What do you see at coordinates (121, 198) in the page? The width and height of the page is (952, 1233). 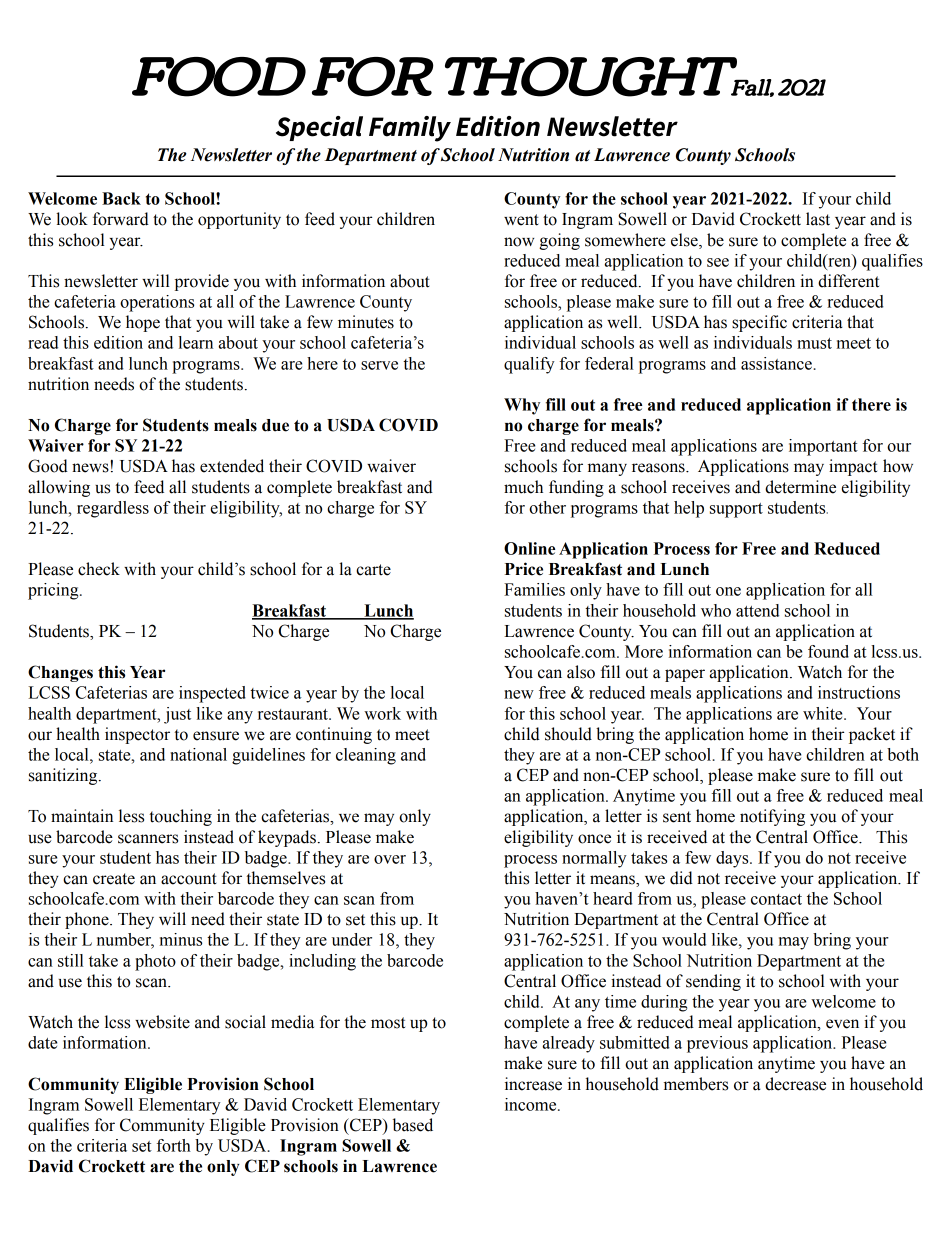 I see `Back` at bounding box center [121, 198].
